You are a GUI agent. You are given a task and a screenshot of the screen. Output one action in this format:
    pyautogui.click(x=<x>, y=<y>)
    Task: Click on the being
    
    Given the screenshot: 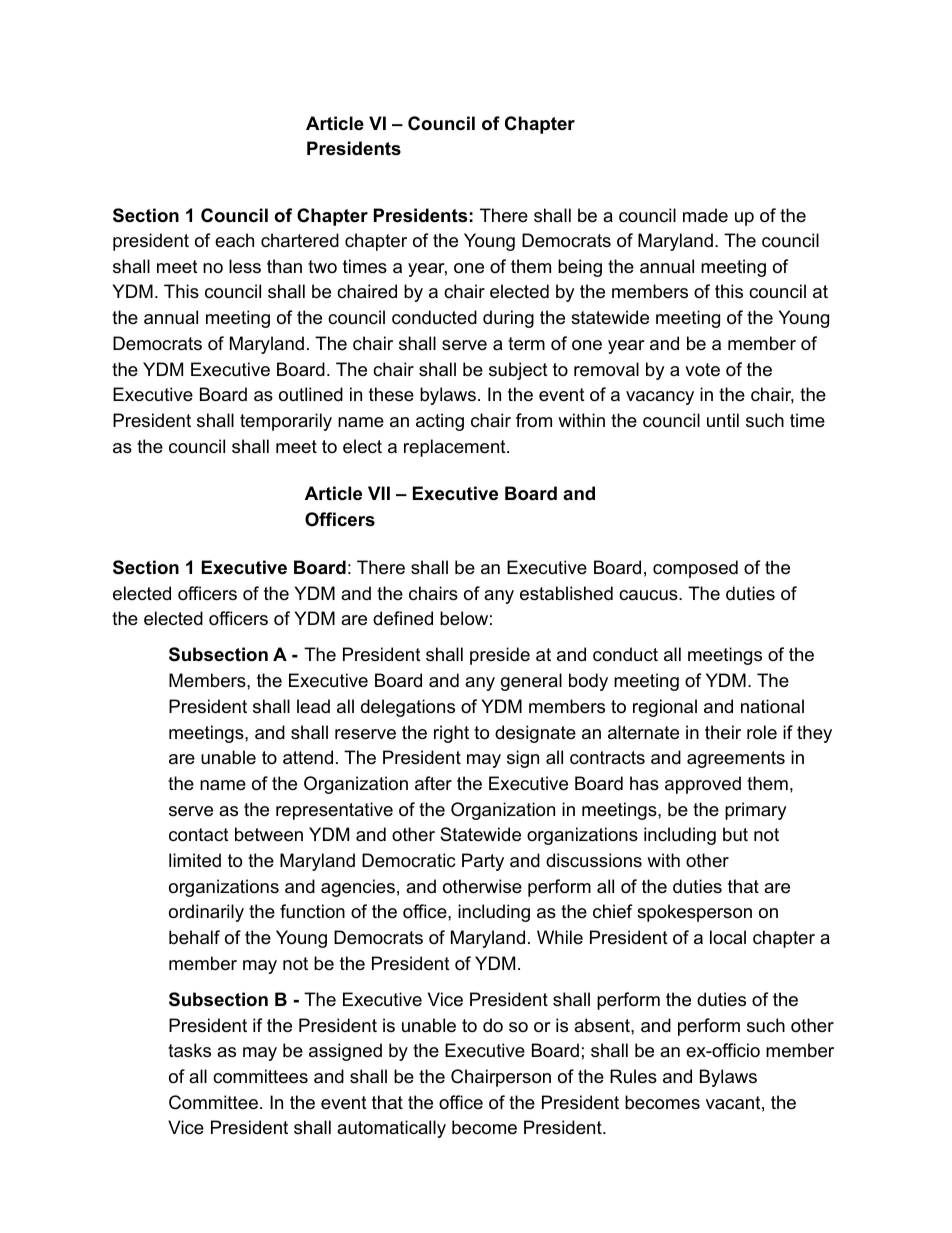 What is the action you would take?
    pyautogui.click(x=580, y=268)
